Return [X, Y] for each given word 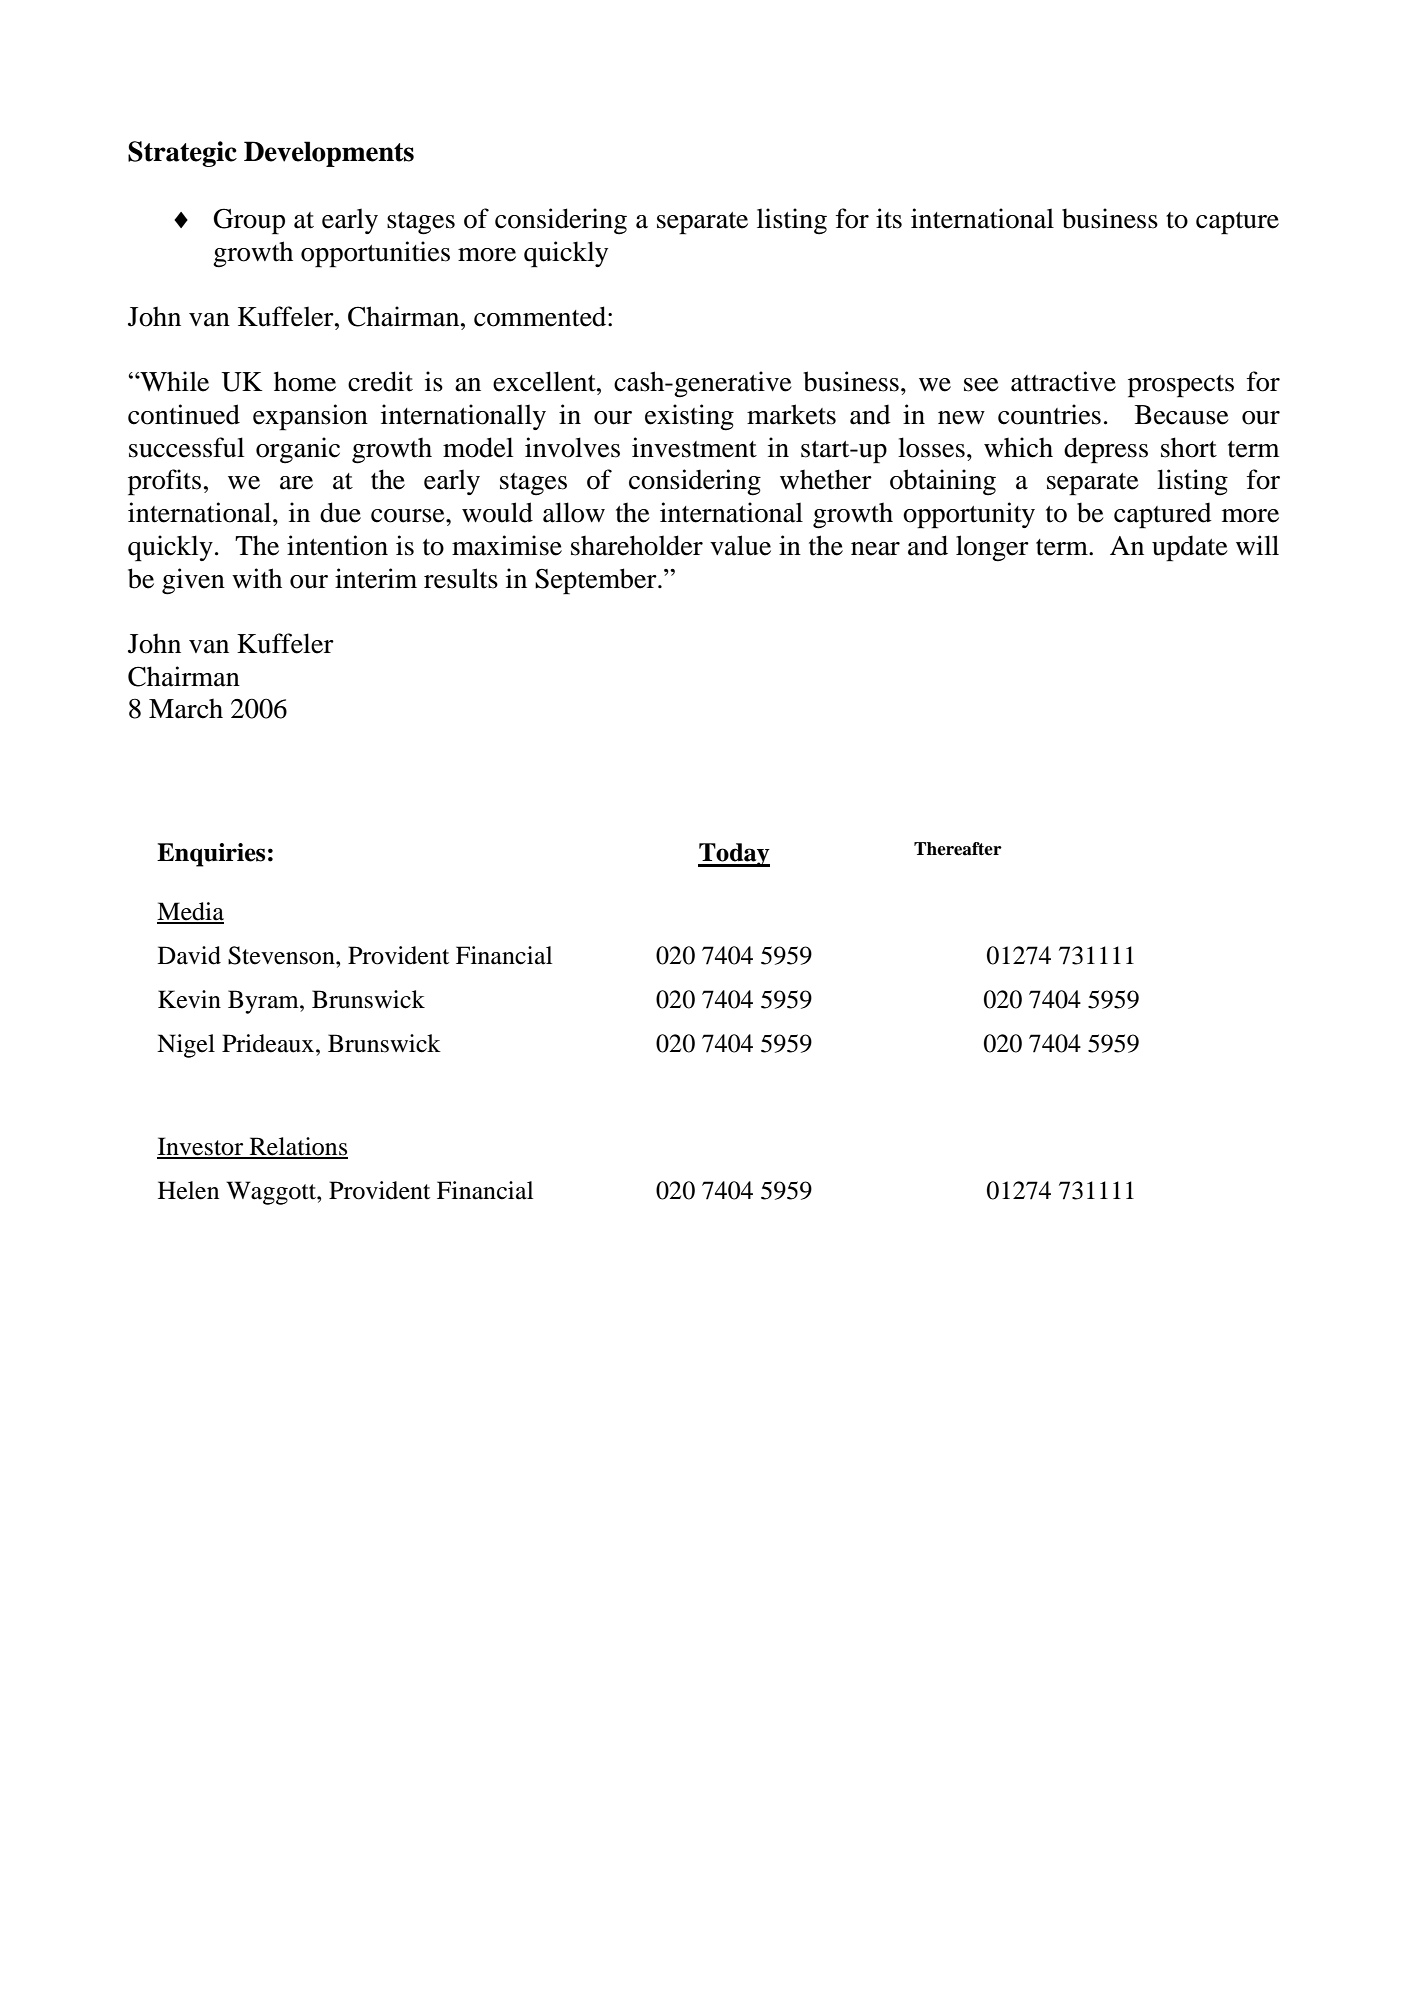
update [1190, 548]
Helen [188, 1190]
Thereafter [958, 849]
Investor [201, 1147]
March [186, 709]
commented [541, 316]
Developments [329, 154]
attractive [1063, 381]
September [597, 581]
